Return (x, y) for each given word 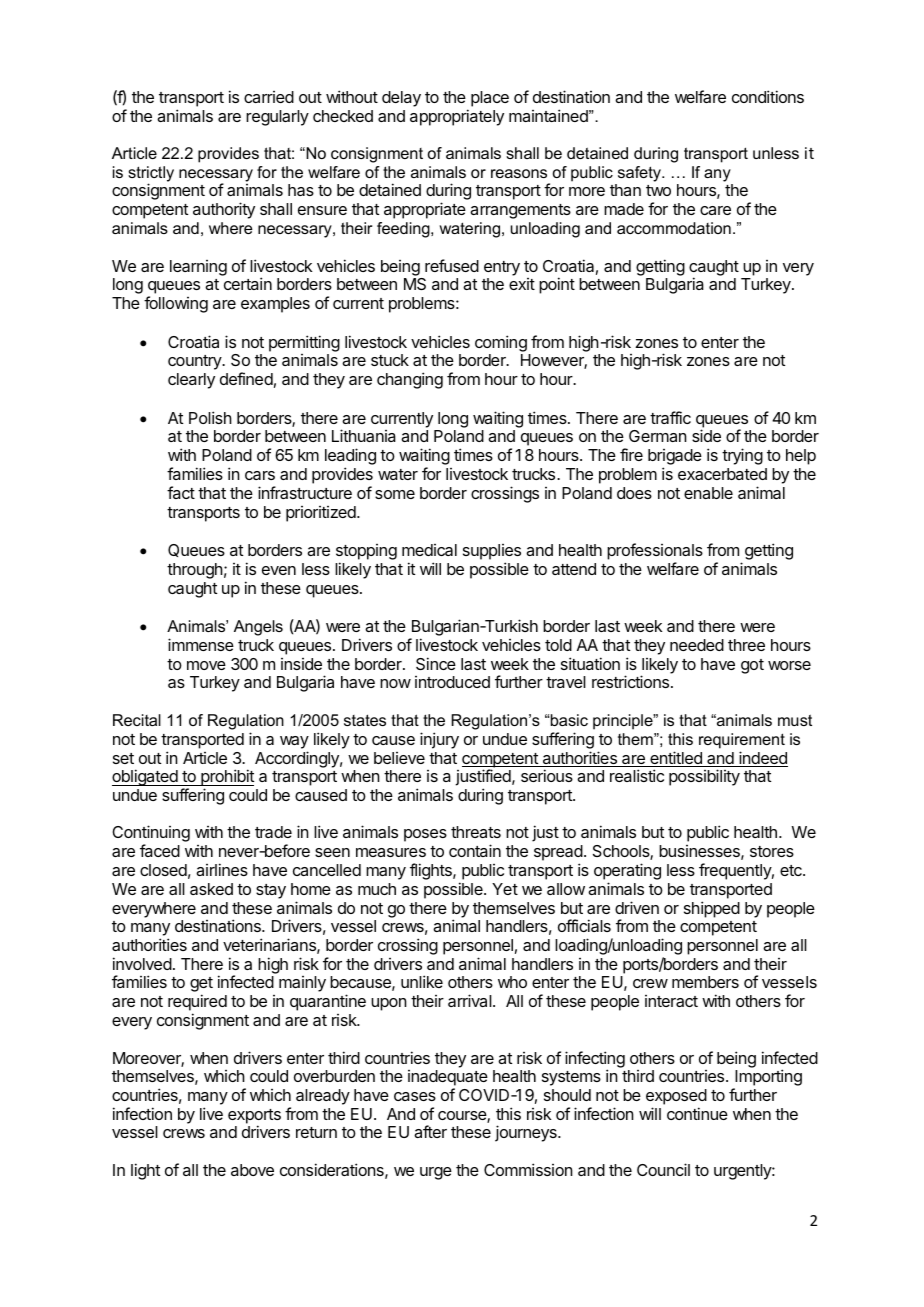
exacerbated (722, 474)
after (430, 1131)
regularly (277, 118)
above (252, 1170)
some (395, 494)
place (490, 99)
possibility (704, 777)
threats (476, 832)
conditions (768, 96)
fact (181, 492)
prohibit (226, 779)
